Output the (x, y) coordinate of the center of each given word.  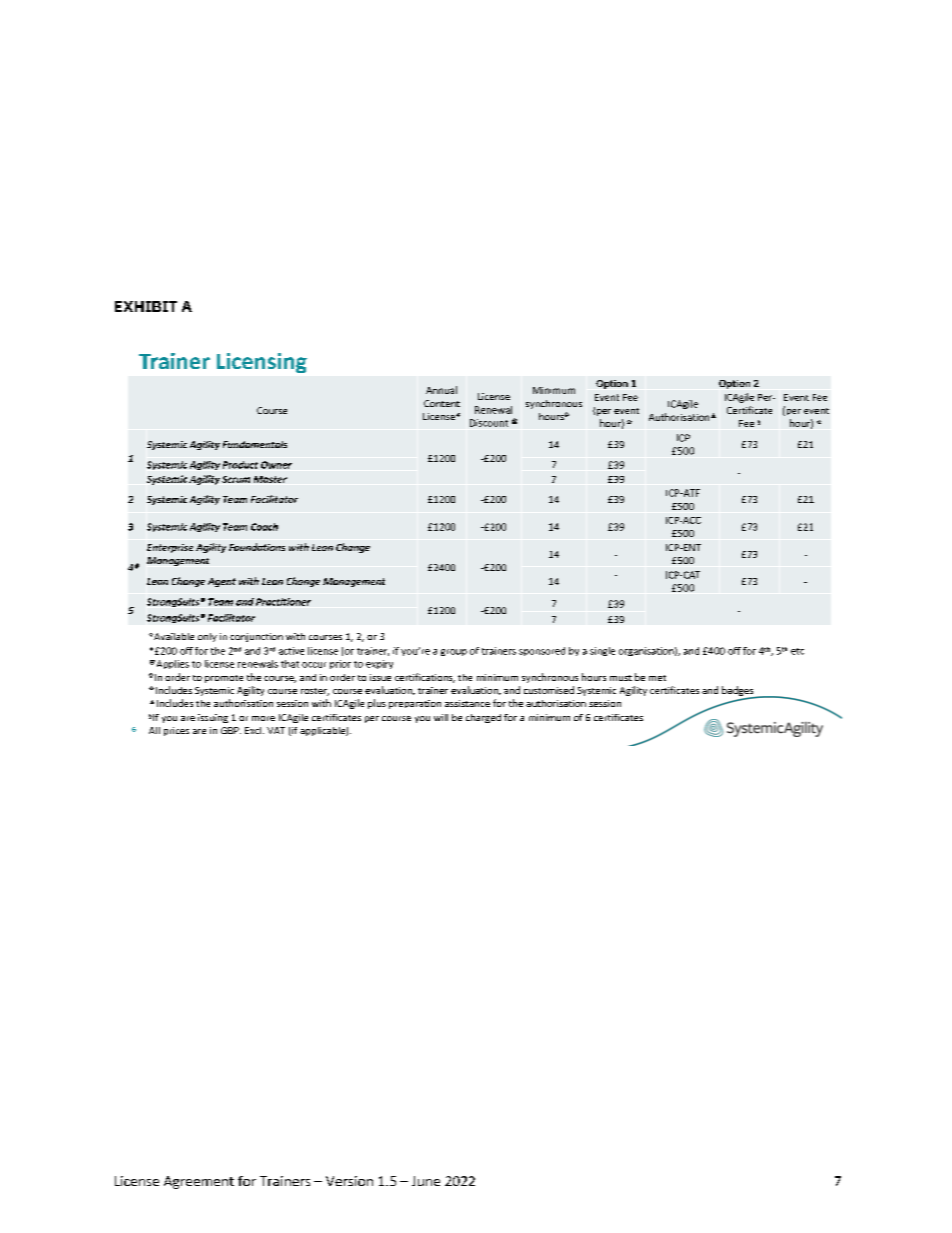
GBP (231, 730)
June (426, 1181)
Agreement (199, 1182)
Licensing (262, 363)
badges (739, 692)
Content (442, 403)
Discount (489, 423)
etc (797, 651)
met (657, 678)
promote (224, 679)
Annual (441, 390)
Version (349, 1181)
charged (483, 718)
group (454, 652)
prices (176, 731)
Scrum (236, 479)
